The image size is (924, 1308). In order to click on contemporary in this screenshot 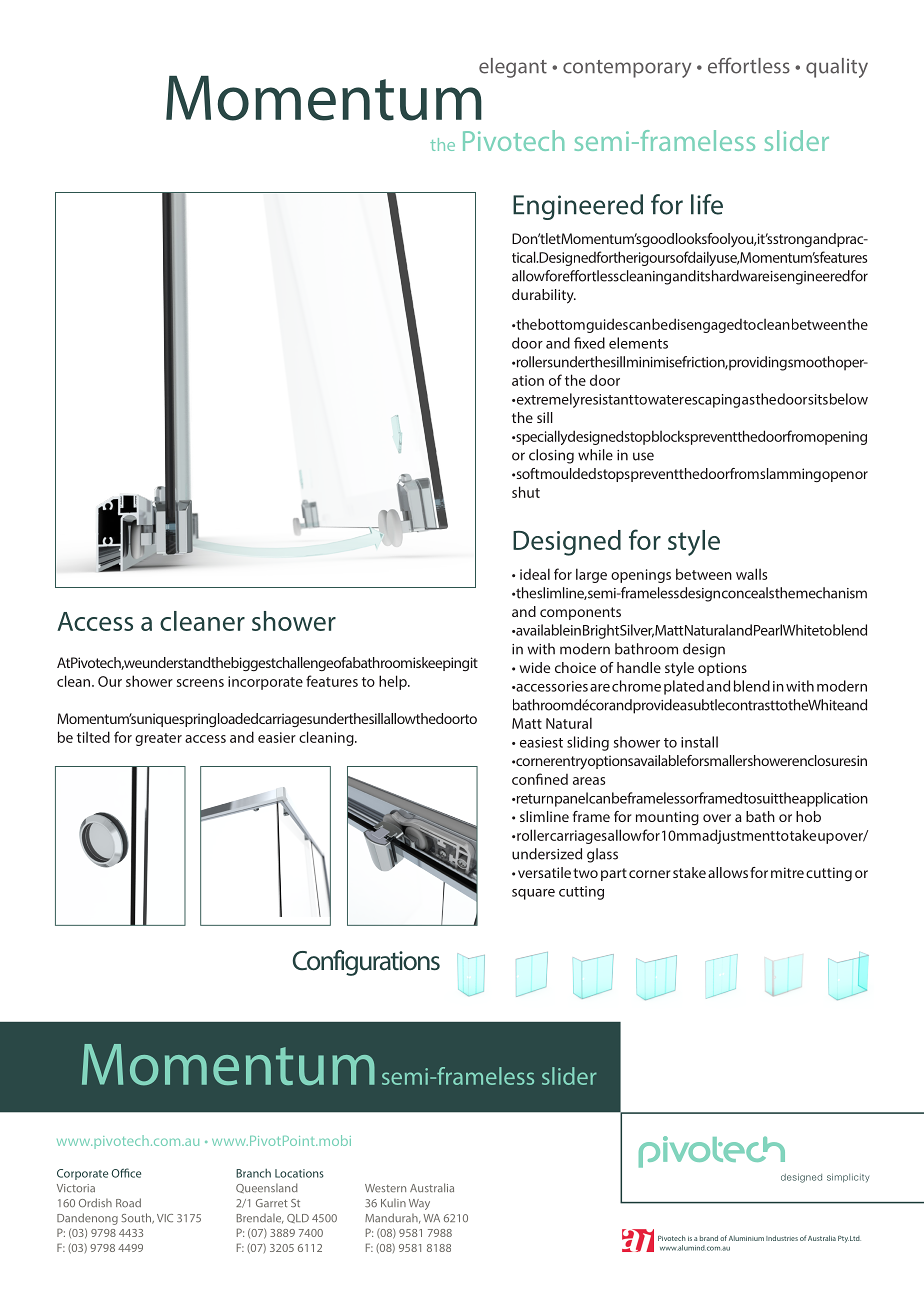, I will do `click(627, 69)`.
